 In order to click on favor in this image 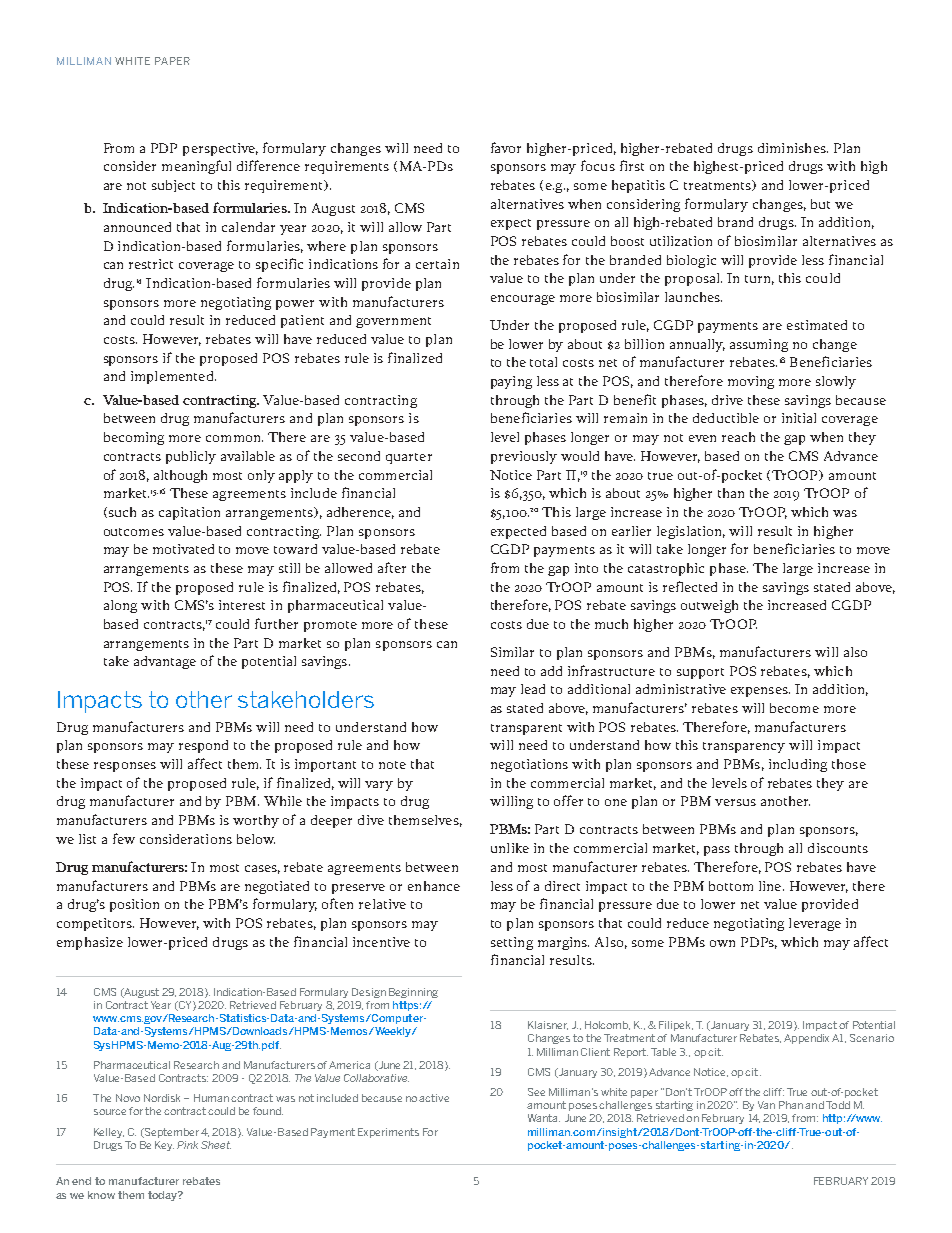, I will do `click(506, 147)`.
